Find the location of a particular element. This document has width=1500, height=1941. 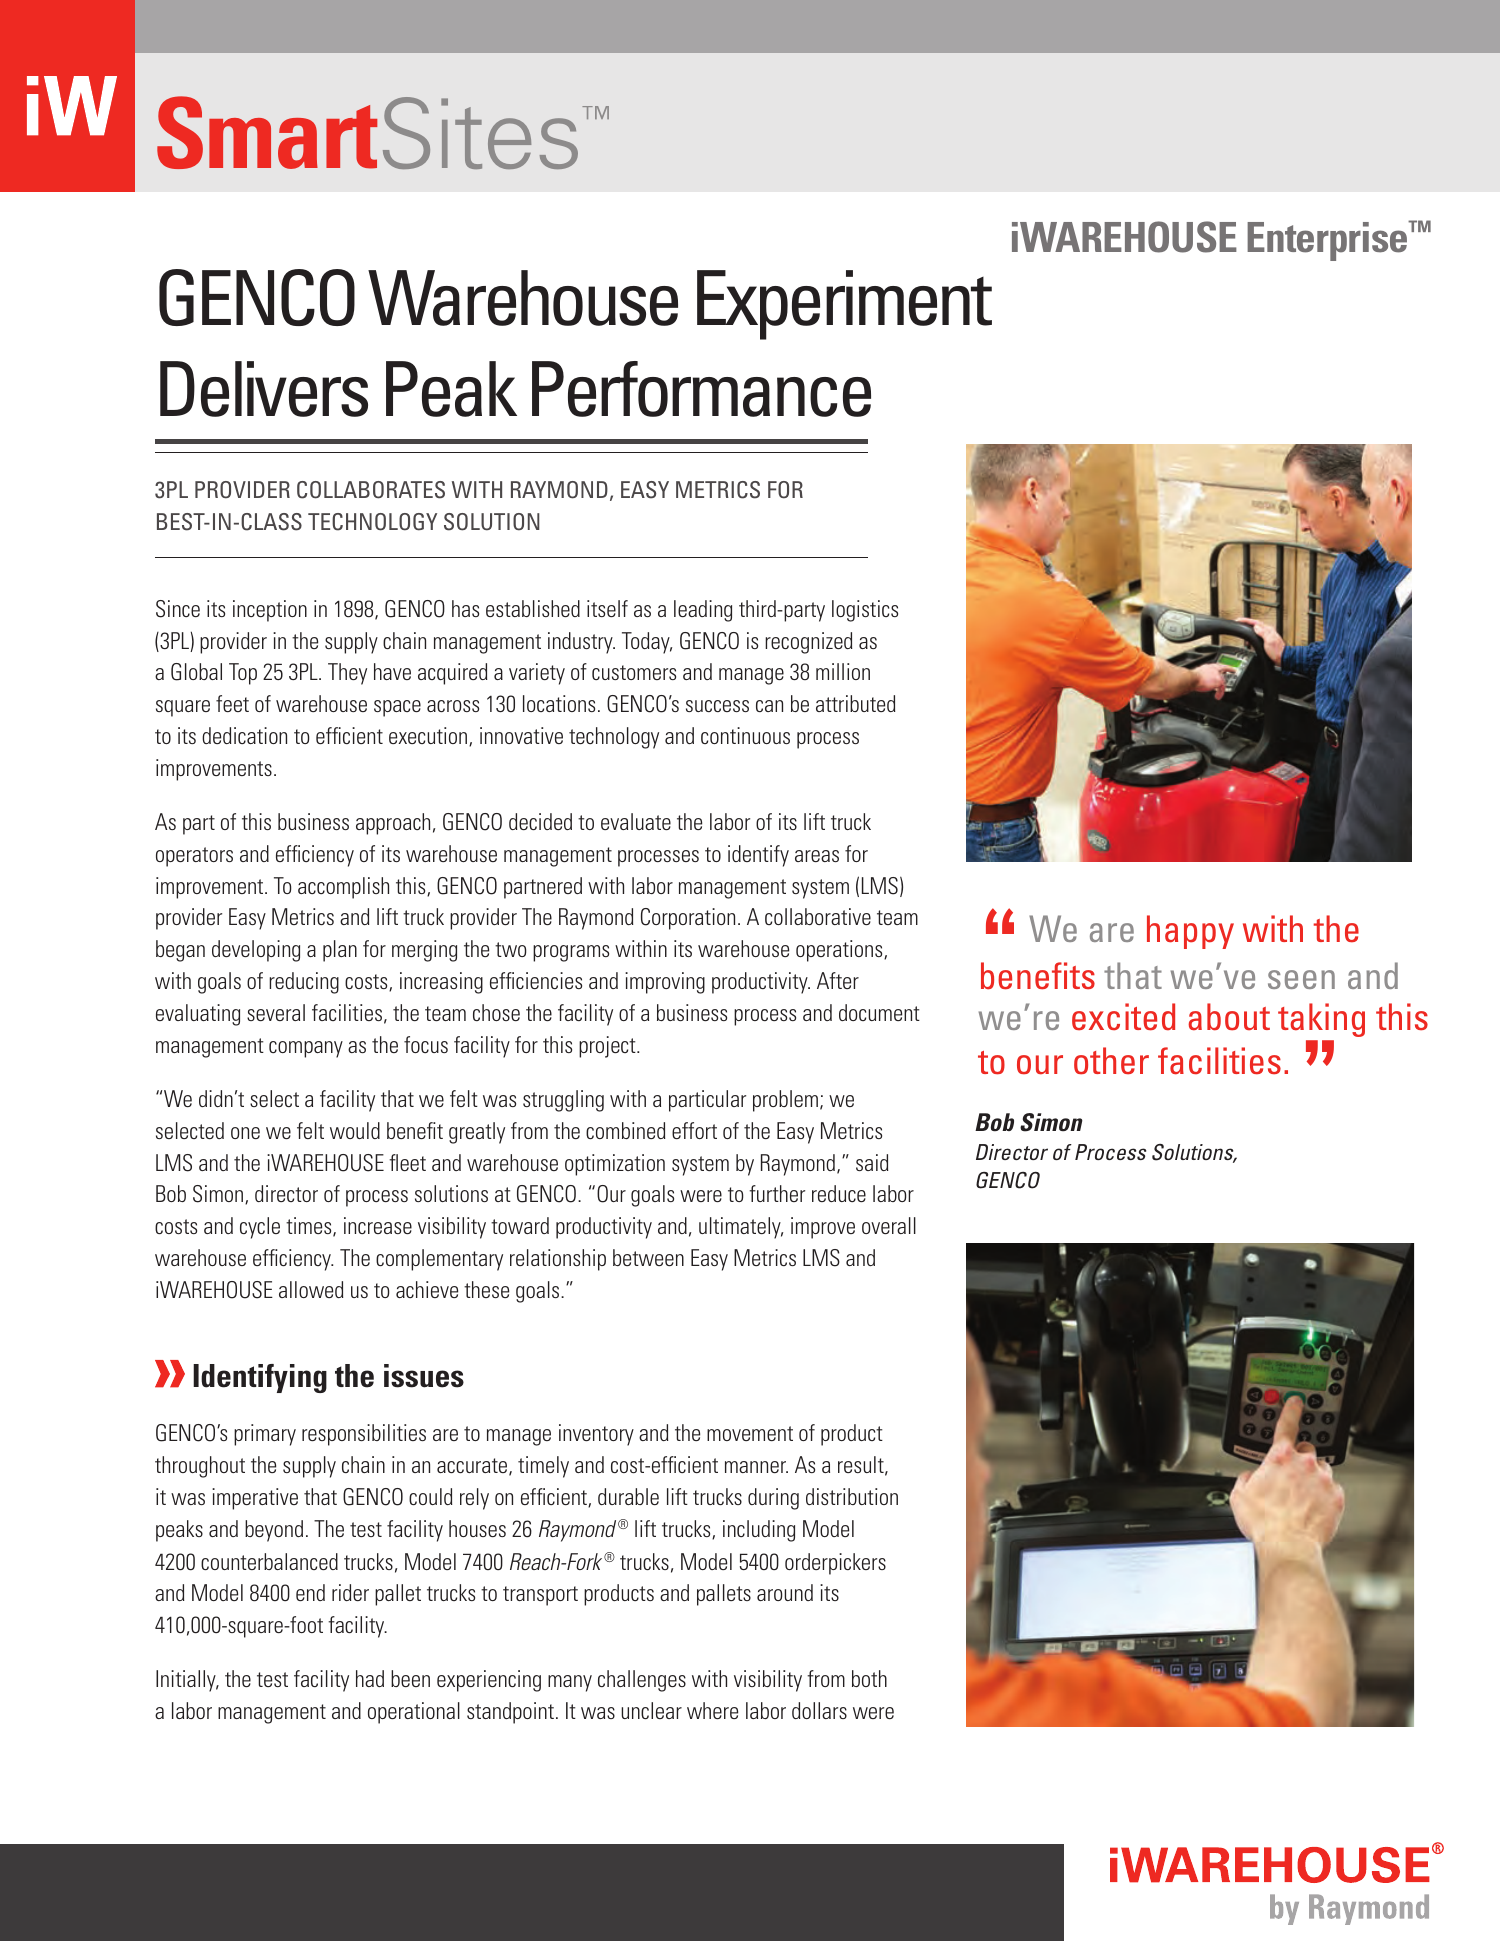

Experiment is located at coordinates (844, 305).
